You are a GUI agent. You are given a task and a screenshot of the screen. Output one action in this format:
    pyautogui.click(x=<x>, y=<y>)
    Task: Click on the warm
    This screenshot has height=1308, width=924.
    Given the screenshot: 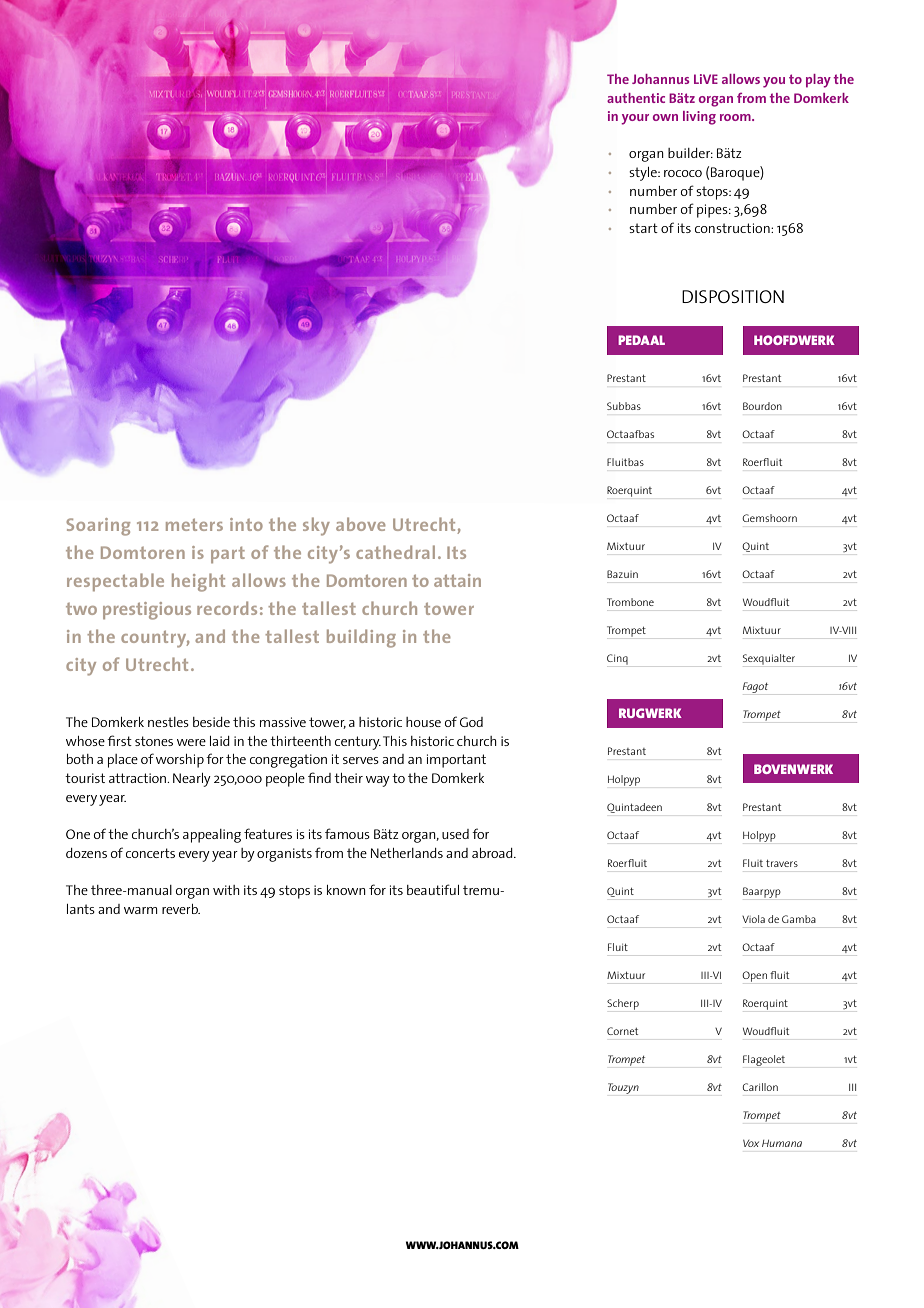 What is the action you would take?
    pyautogui.click(x=140, y=910)
